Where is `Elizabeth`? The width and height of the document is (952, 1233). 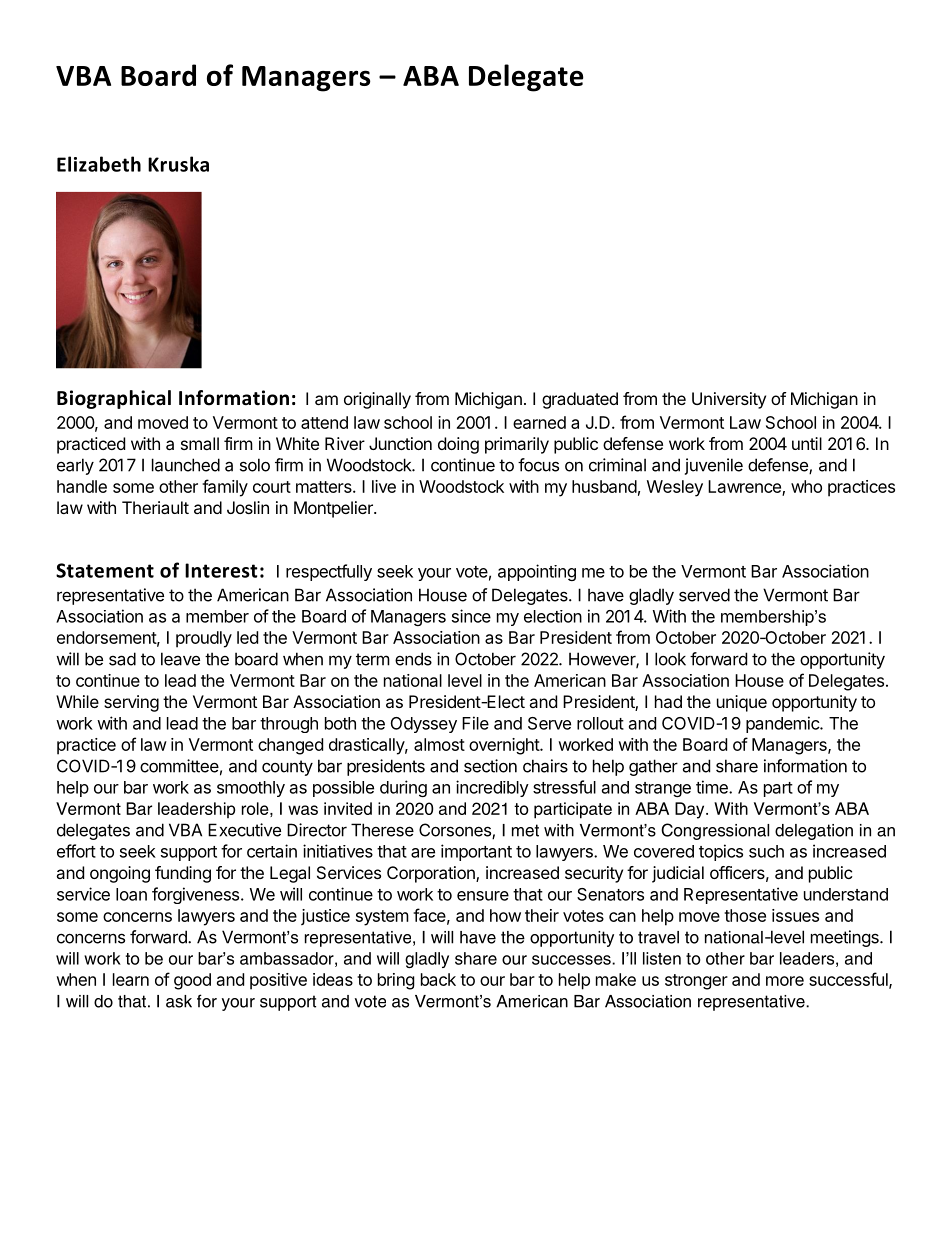 Elizabeth is located at coordinates (99, 164).
